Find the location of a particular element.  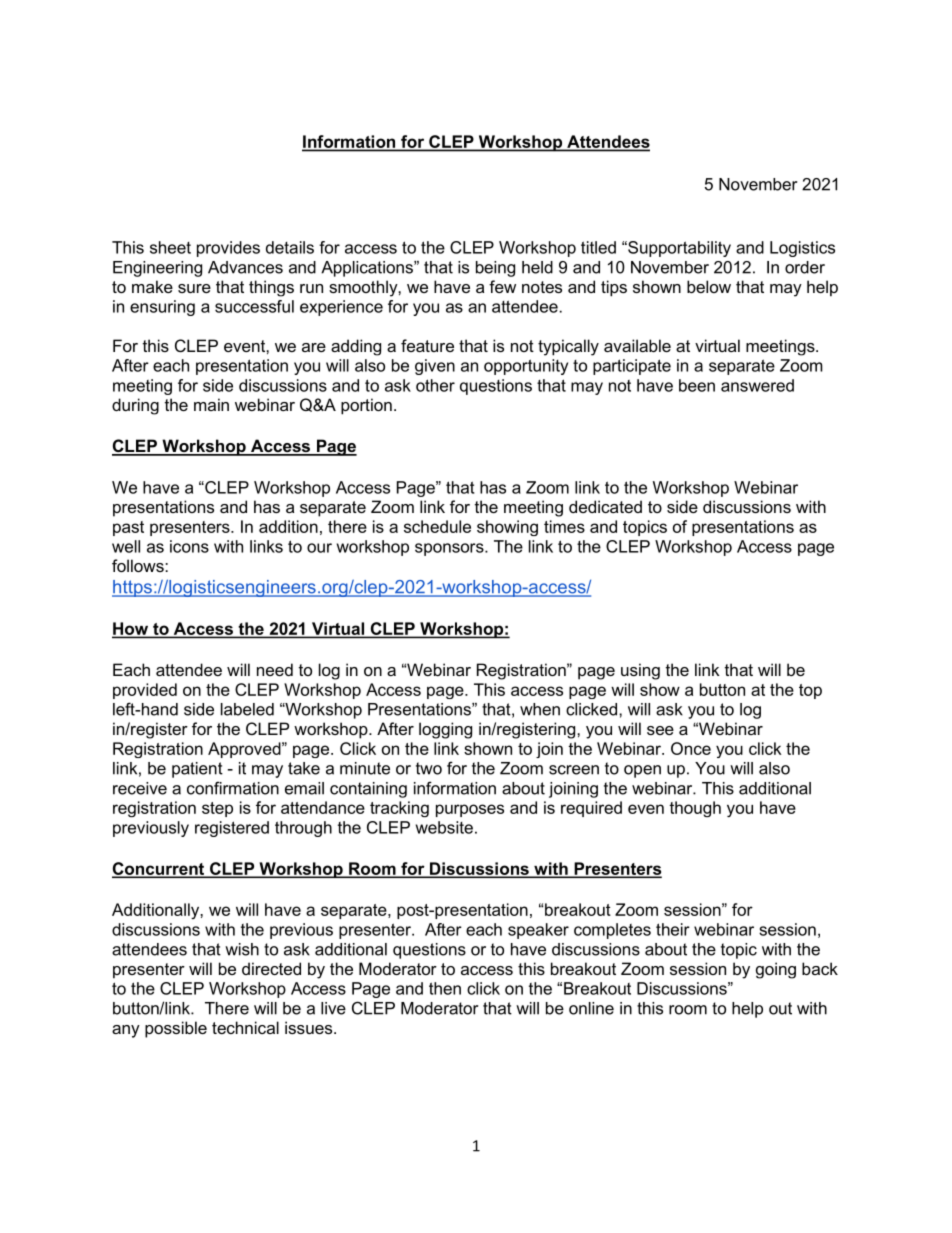

when is located at coordinates (540, 709).
